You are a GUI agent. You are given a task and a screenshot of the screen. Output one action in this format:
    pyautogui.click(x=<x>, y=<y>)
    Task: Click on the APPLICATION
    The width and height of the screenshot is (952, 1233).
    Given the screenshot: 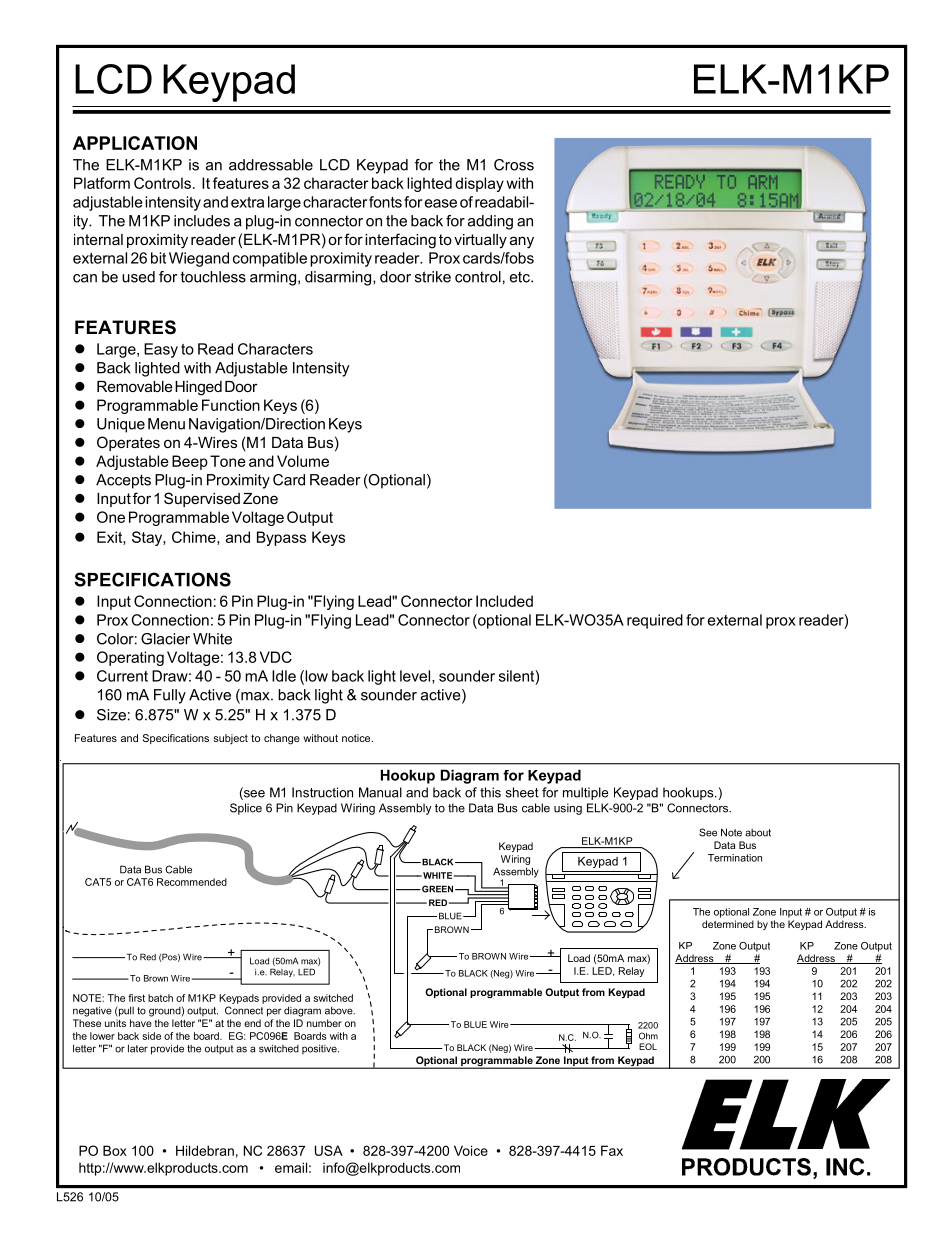 What is the action you would take?
    pyautogui.click(x=135, y=143)
